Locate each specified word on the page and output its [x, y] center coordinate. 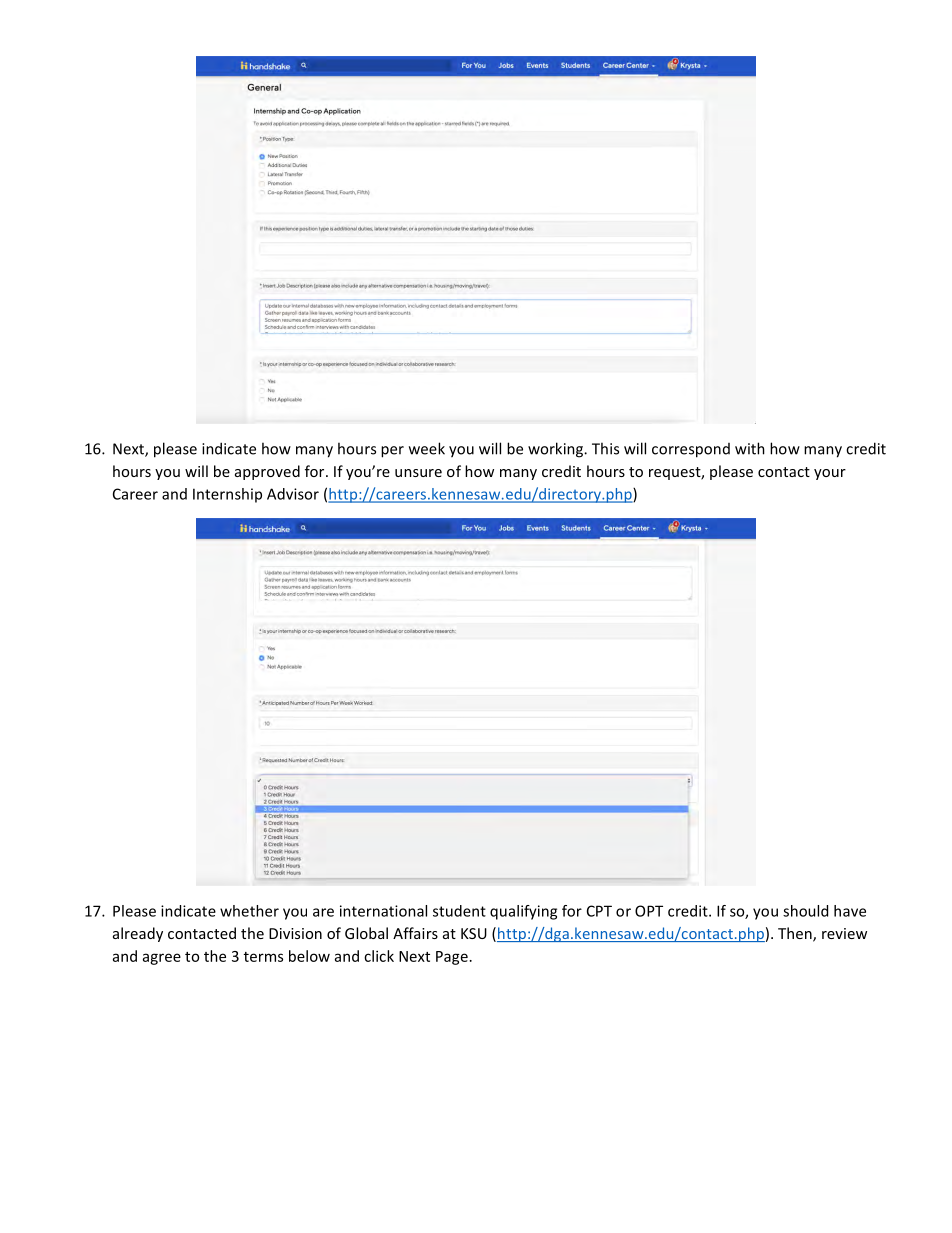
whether [249, 911]
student [459, 911]
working [557, 450]
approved [267, 472]
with [750, 448]
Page [452, 958]
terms [263, 957]
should [805, 911]
